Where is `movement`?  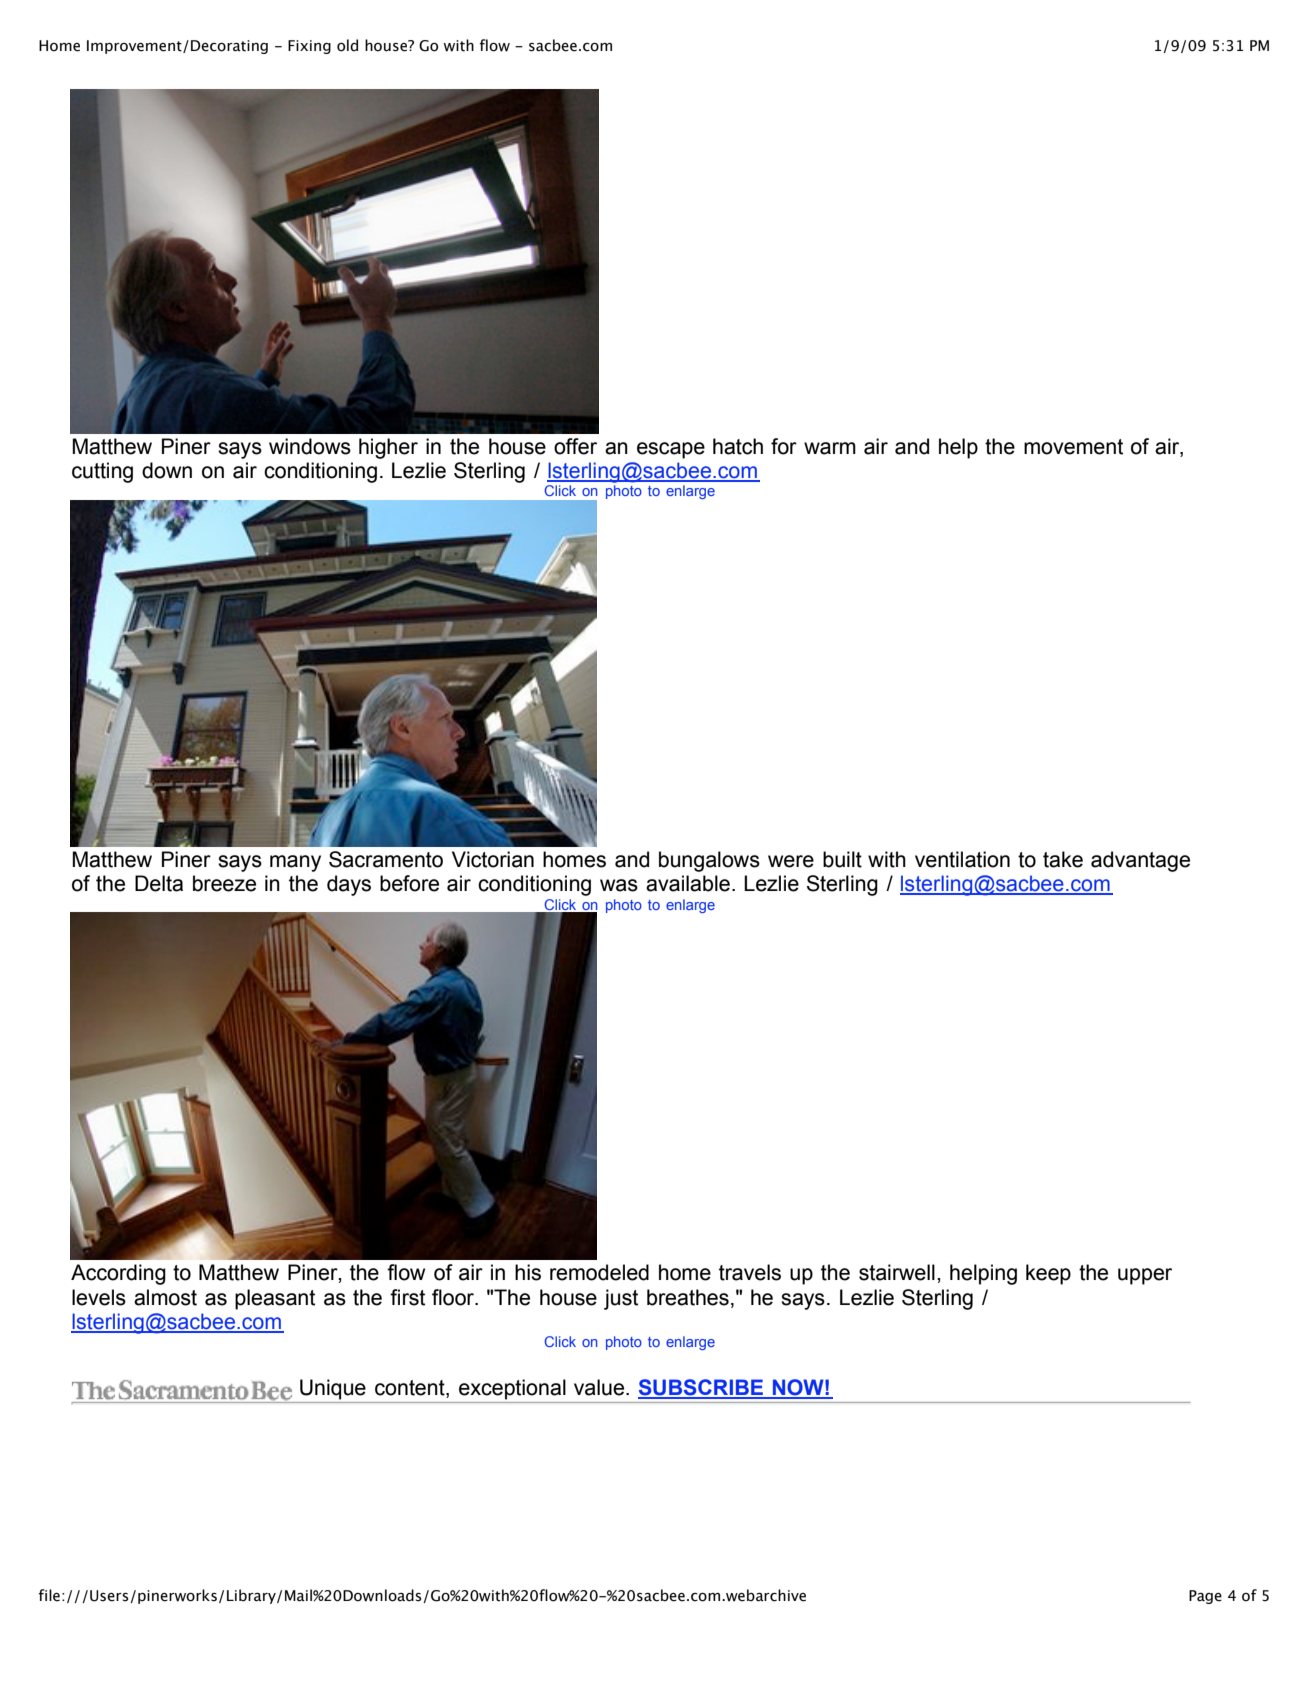
movement is located at coordinates (1073, 447).
